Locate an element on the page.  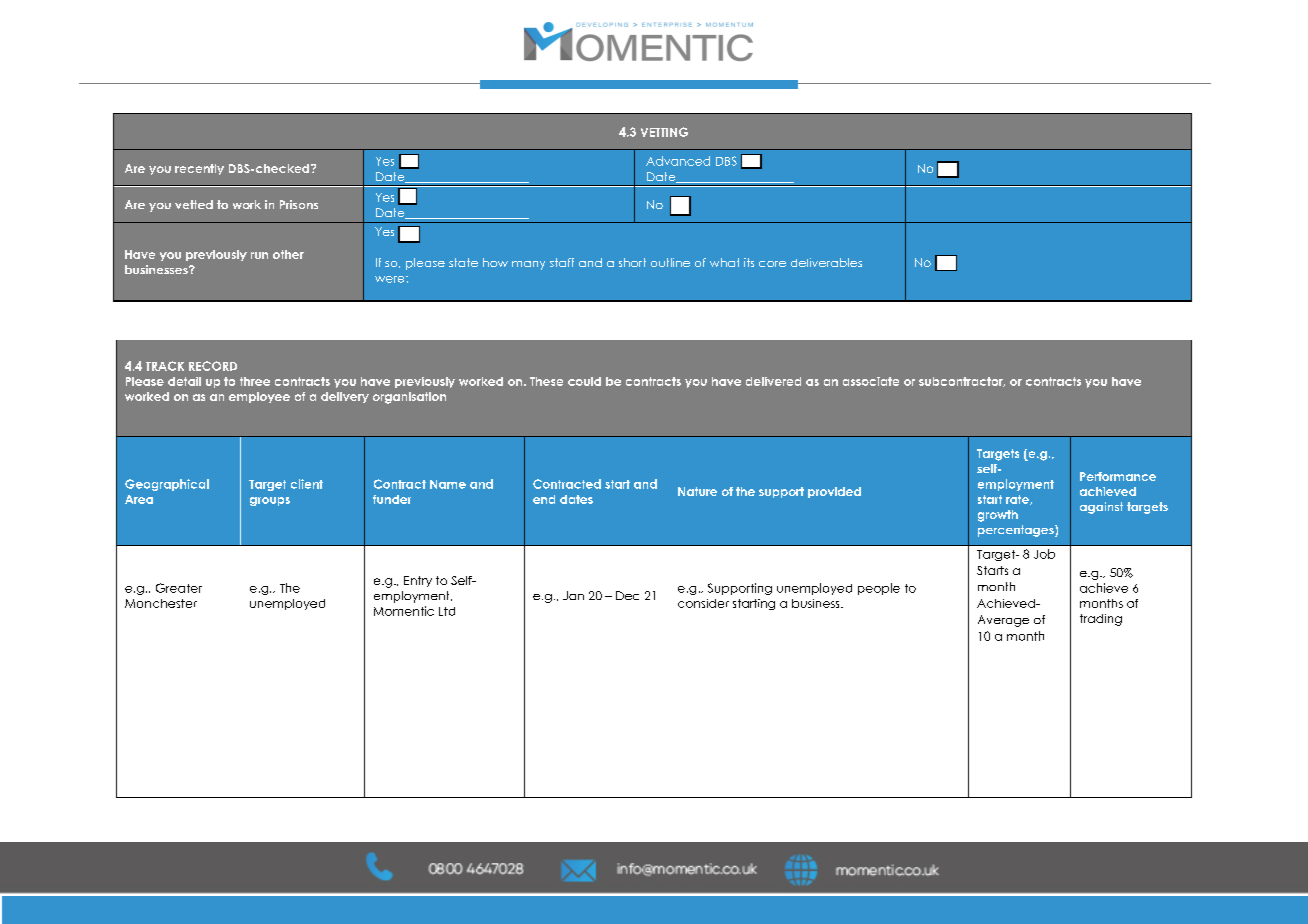
Advanced is located at coordinates (678, 161).
